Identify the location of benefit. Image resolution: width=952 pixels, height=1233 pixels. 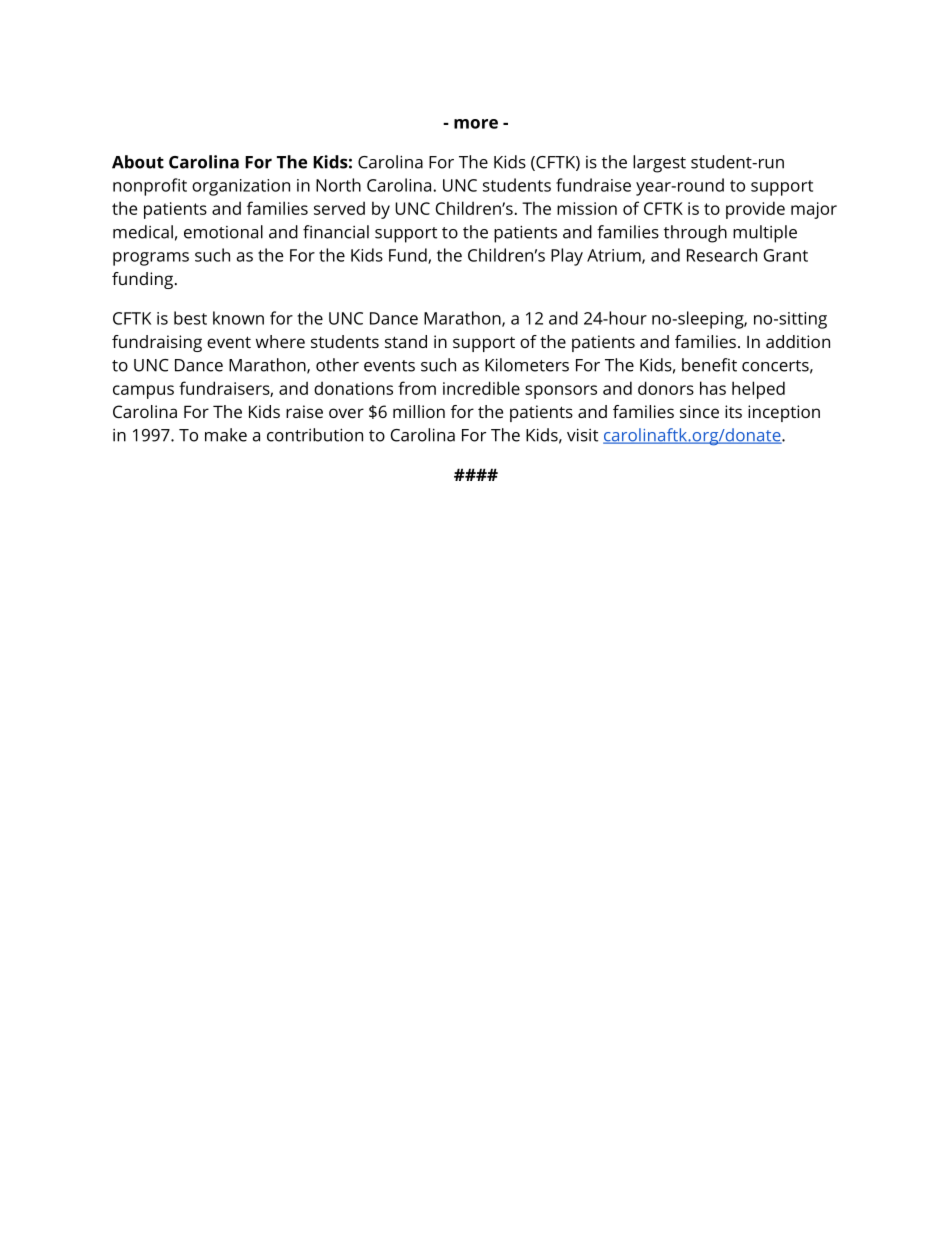
(709, 365).
